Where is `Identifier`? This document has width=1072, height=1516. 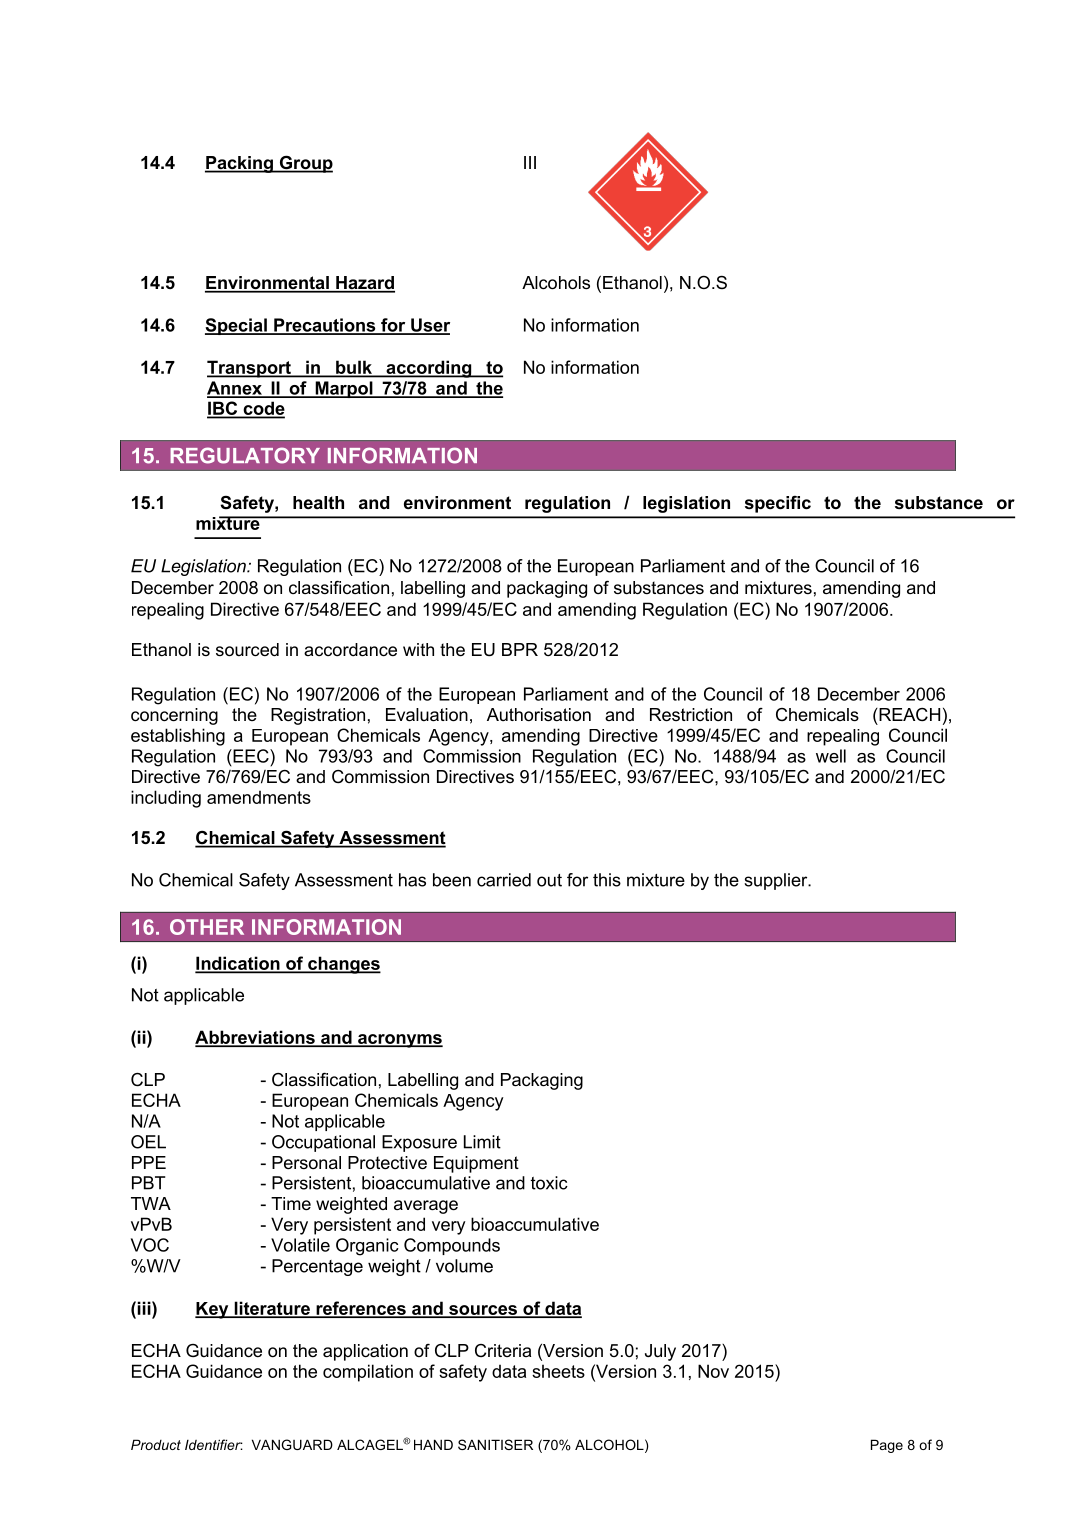
Identifier is located at coordinates (214, 1444).
